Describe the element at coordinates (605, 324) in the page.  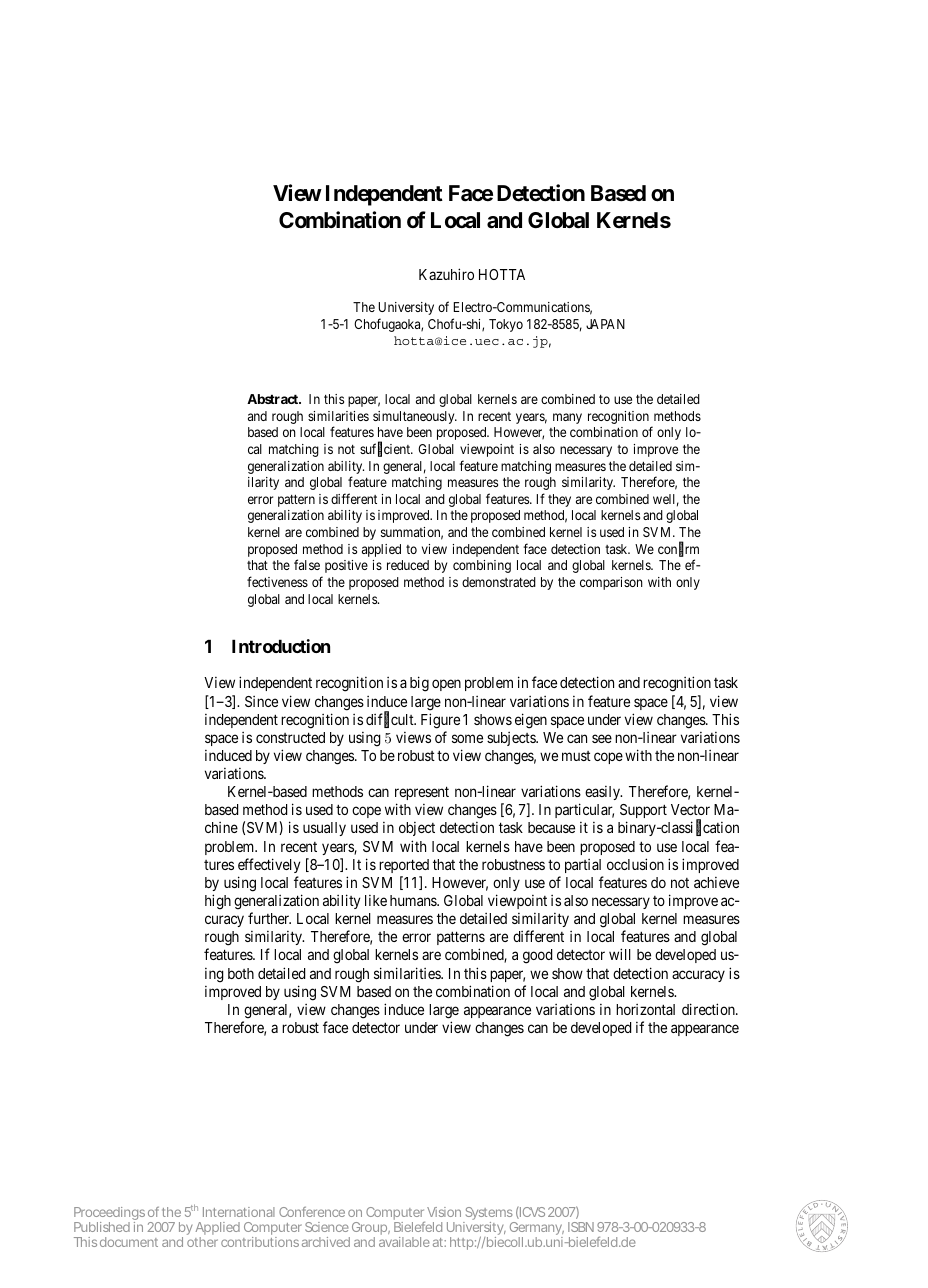
I see `JAPAN` at that location.
